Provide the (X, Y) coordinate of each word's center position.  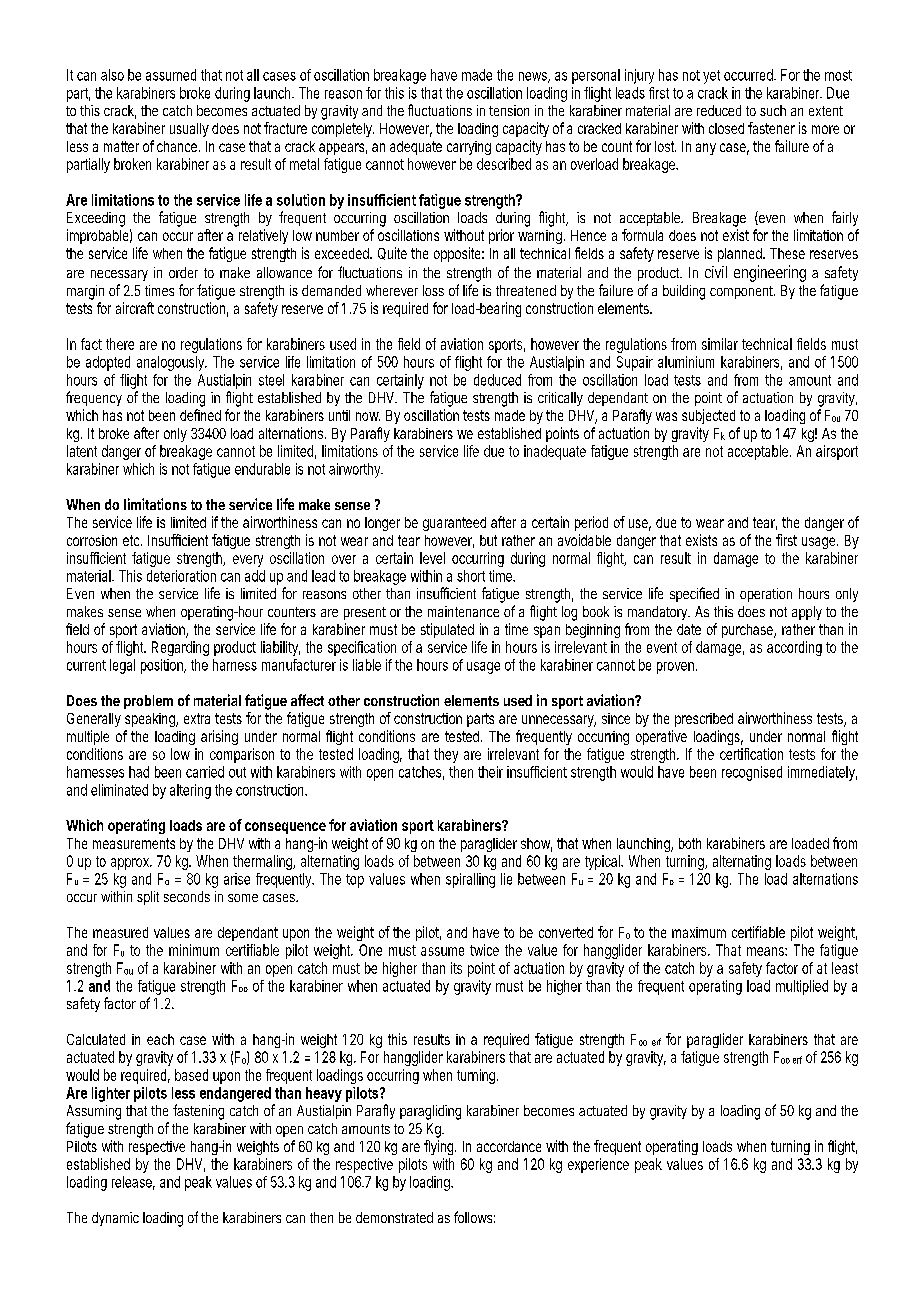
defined (200, 415)
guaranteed (454, 524)
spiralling (470, 880)
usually (189, 130)
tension (509, 110)
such (773, 110)
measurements (134, 843)
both (690, 843)
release (133, 1183)
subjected (708, 416)
